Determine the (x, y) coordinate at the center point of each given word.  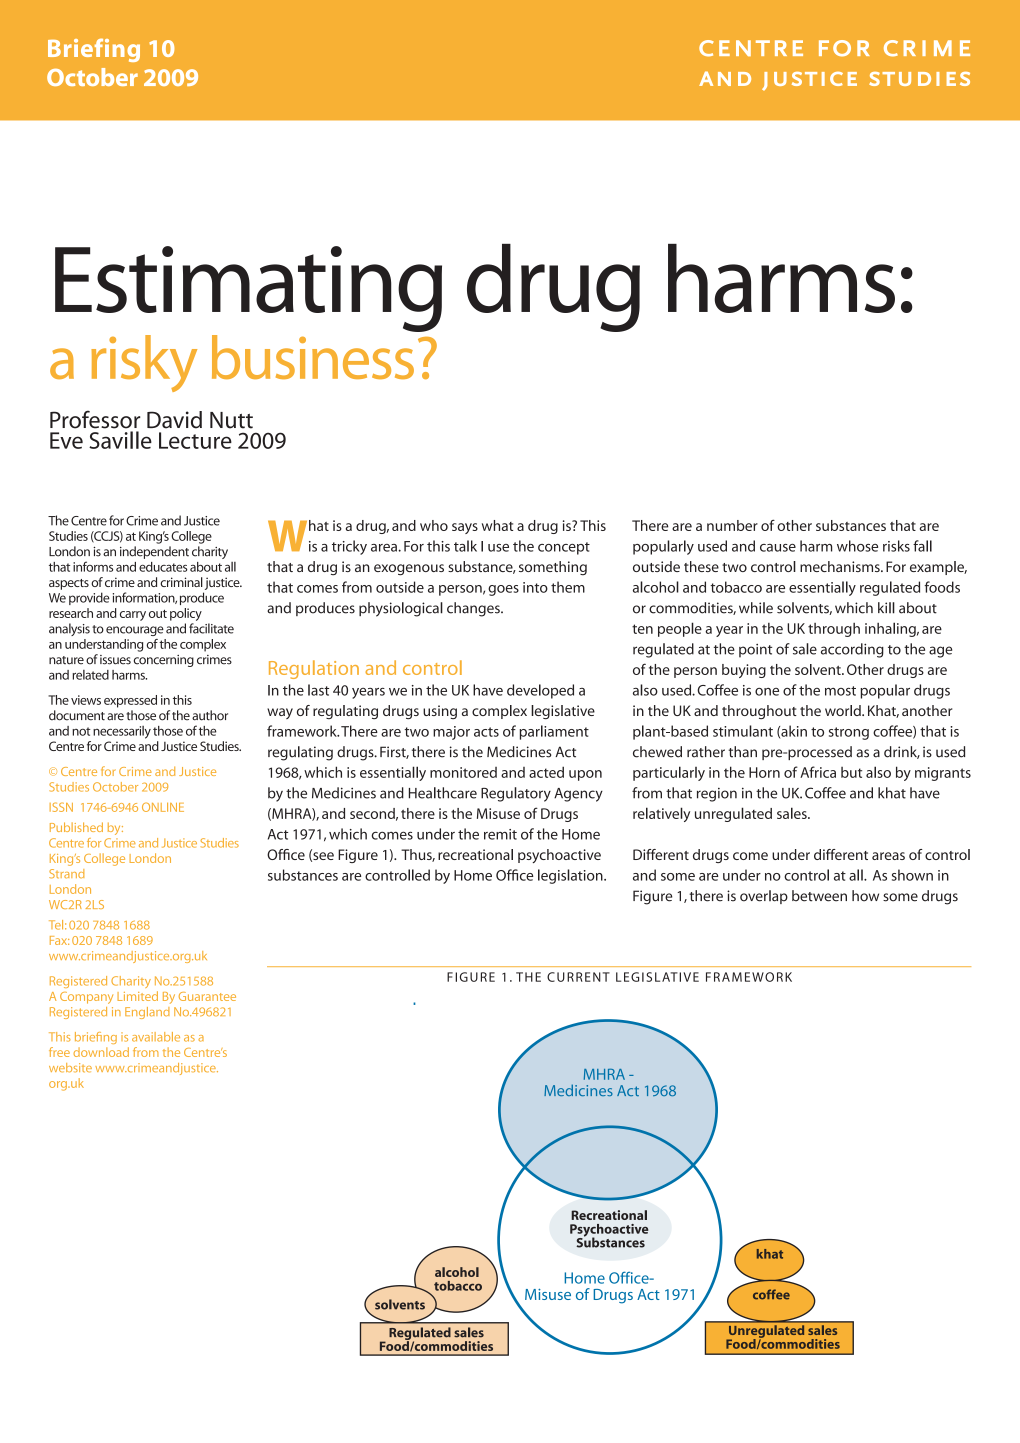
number (732, 525)
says (465, 528)
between (819, 896)
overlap (764, 897)
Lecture (195, 440)
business (313, 357)
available (156, 1037)
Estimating (248, 289)
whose (857, 546)
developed (540, 691)
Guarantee (207, 996)
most (840, 691)
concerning (164, 661)
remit (500, 834)
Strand (66, 874)
